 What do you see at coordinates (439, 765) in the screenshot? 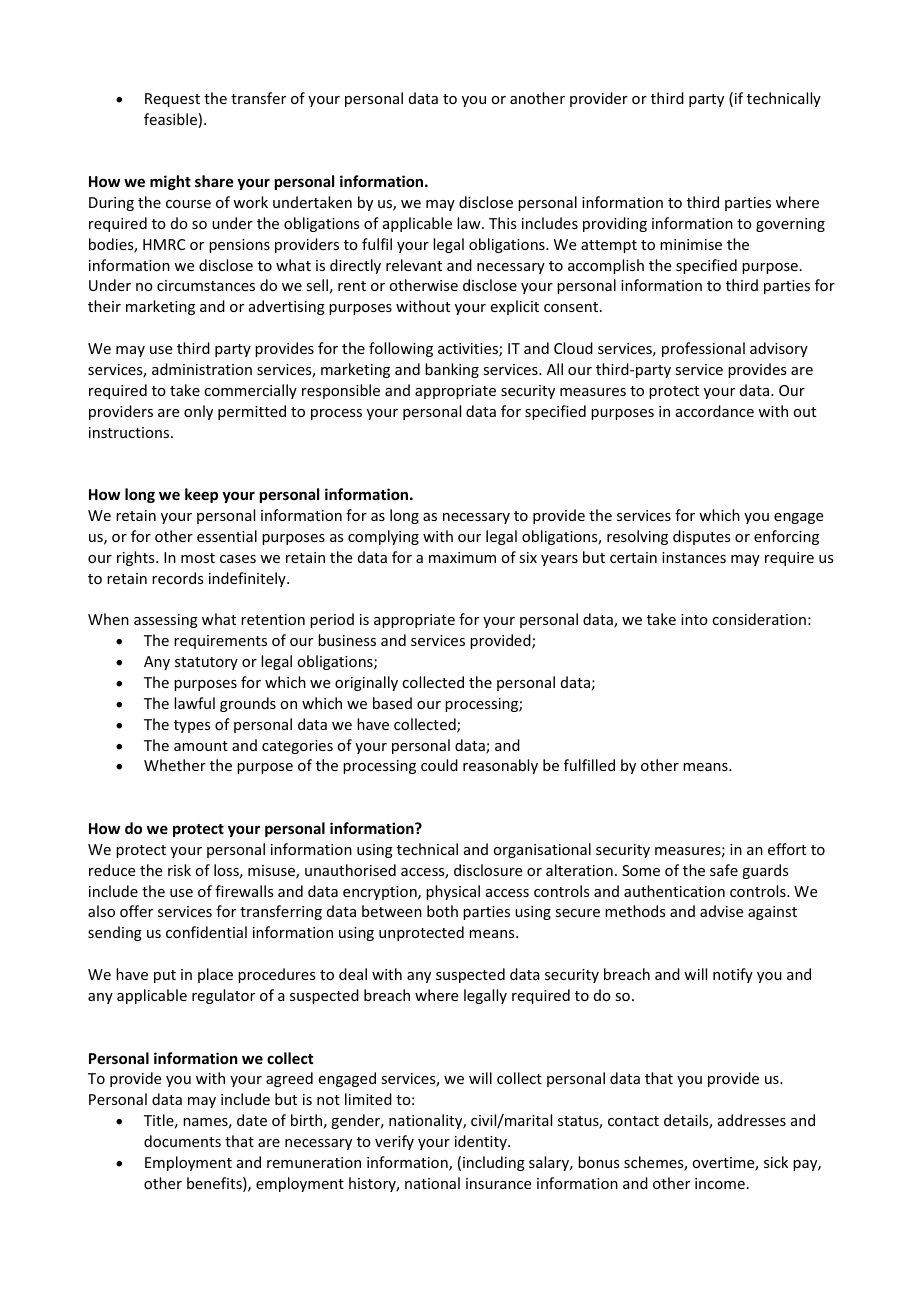
I see `could` at bounding box center [439, 765].
